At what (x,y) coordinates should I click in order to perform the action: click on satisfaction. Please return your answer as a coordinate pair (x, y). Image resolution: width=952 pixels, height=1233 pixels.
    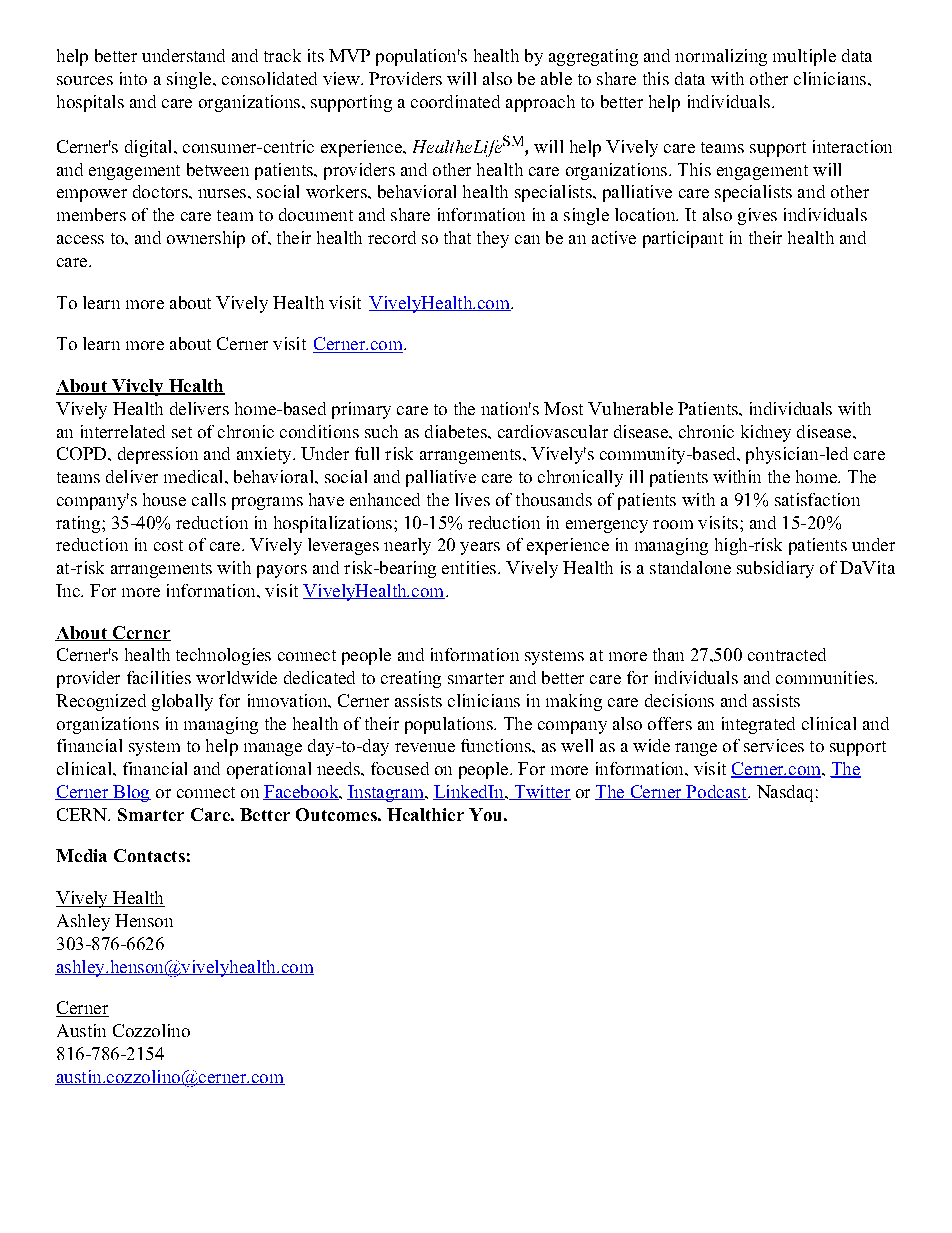
    Looking at the image, I should click on (817, 499).
